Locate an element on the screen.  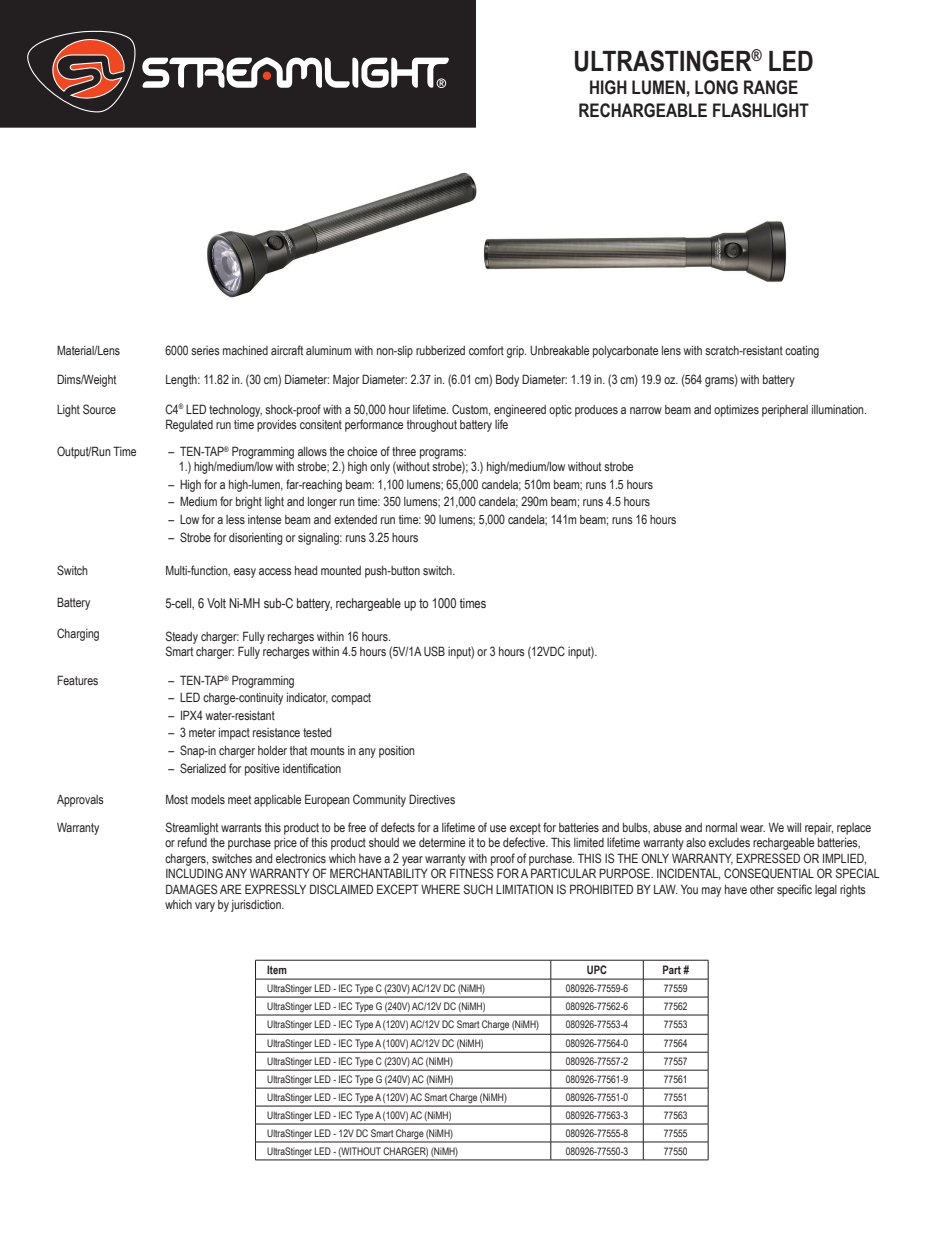
polycarbonate is located at coordinates (625, 352).
